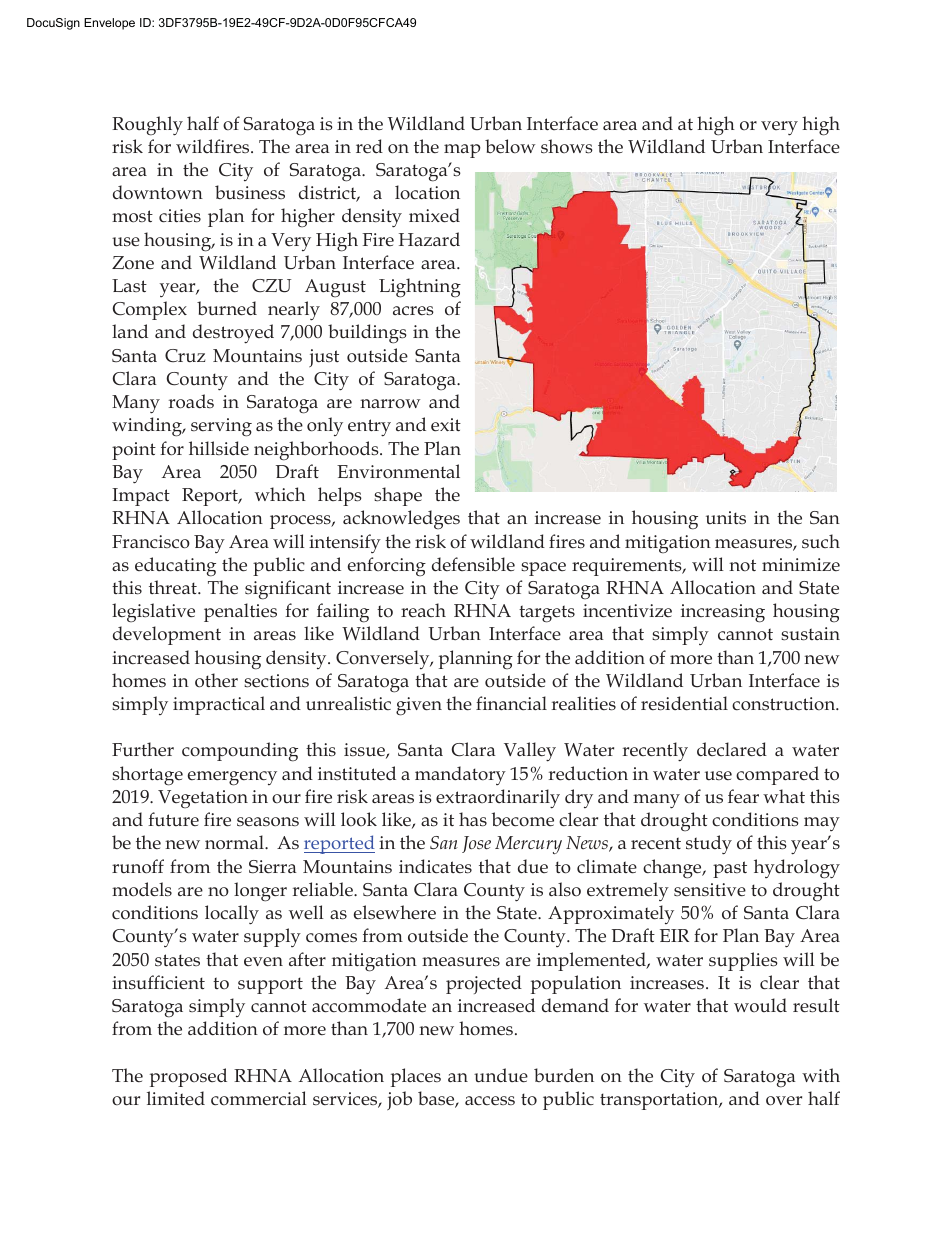 Image resolution: width=952 pixels, height=1233 pixels. What do you see at coordinates (709, 845) in the document?
I see `study` at bounding box center [709, 845].
